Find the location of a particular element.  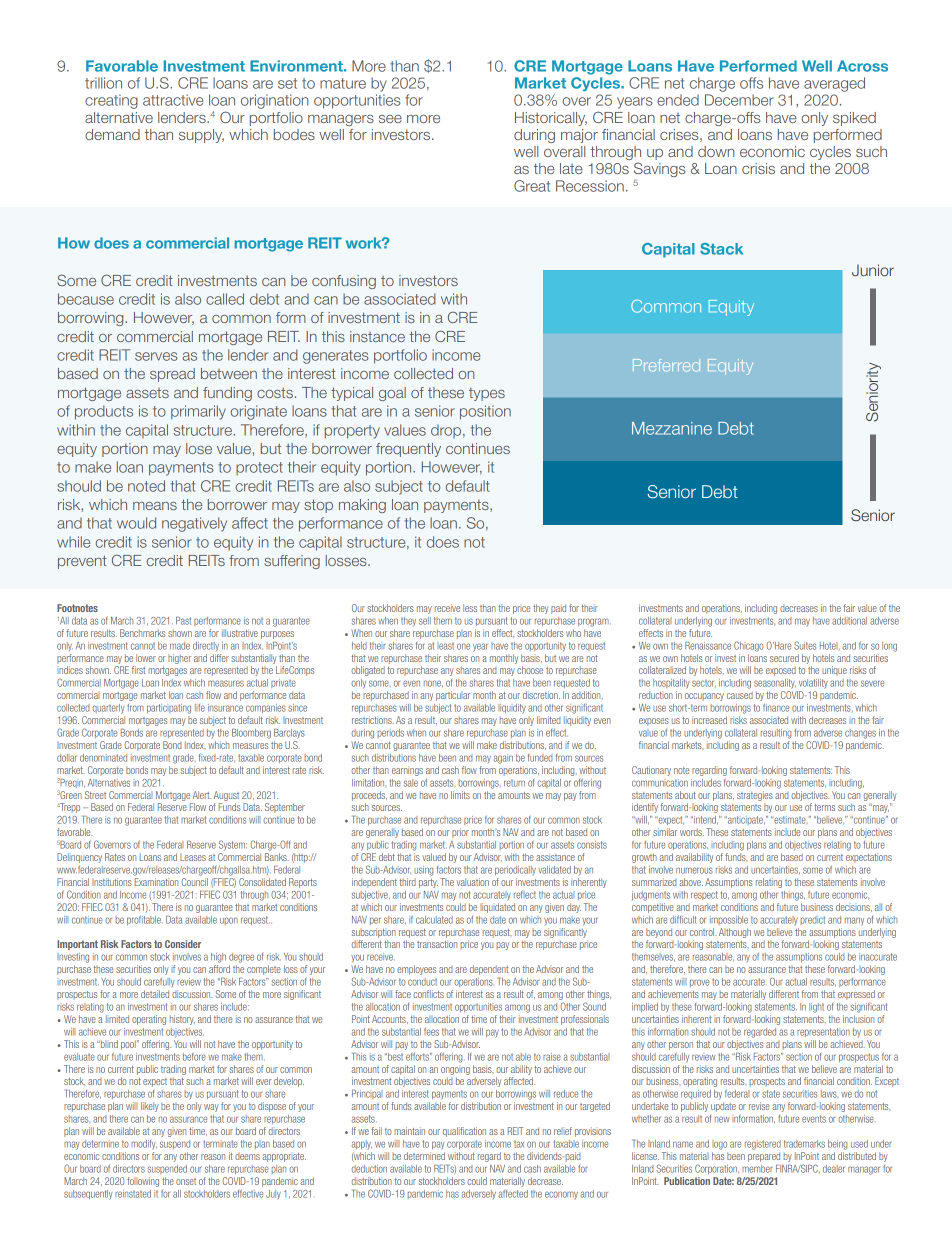

transaction is located at coordinates (437, 944).
